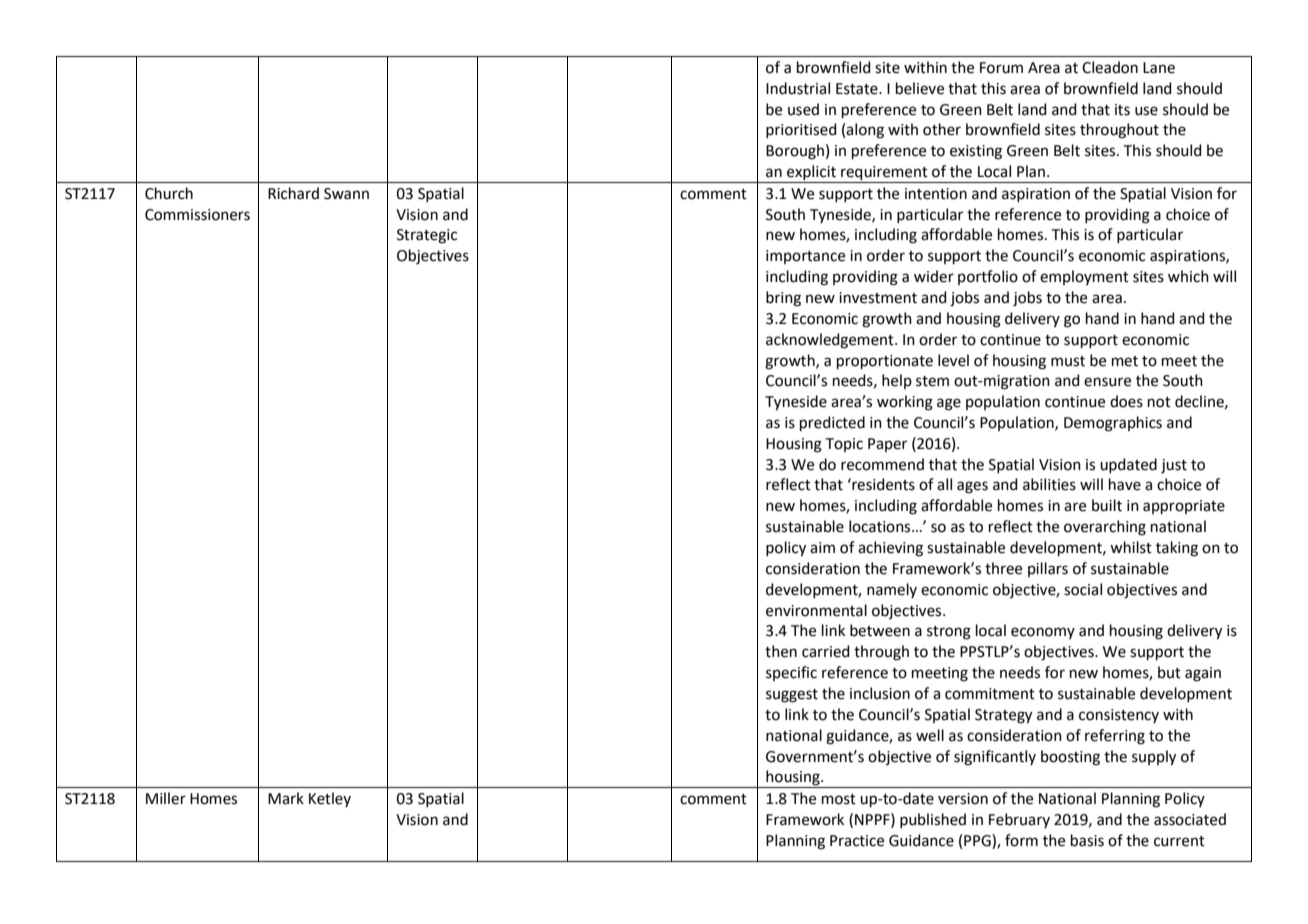  I want to click on abilities, so click(1049, 484).
